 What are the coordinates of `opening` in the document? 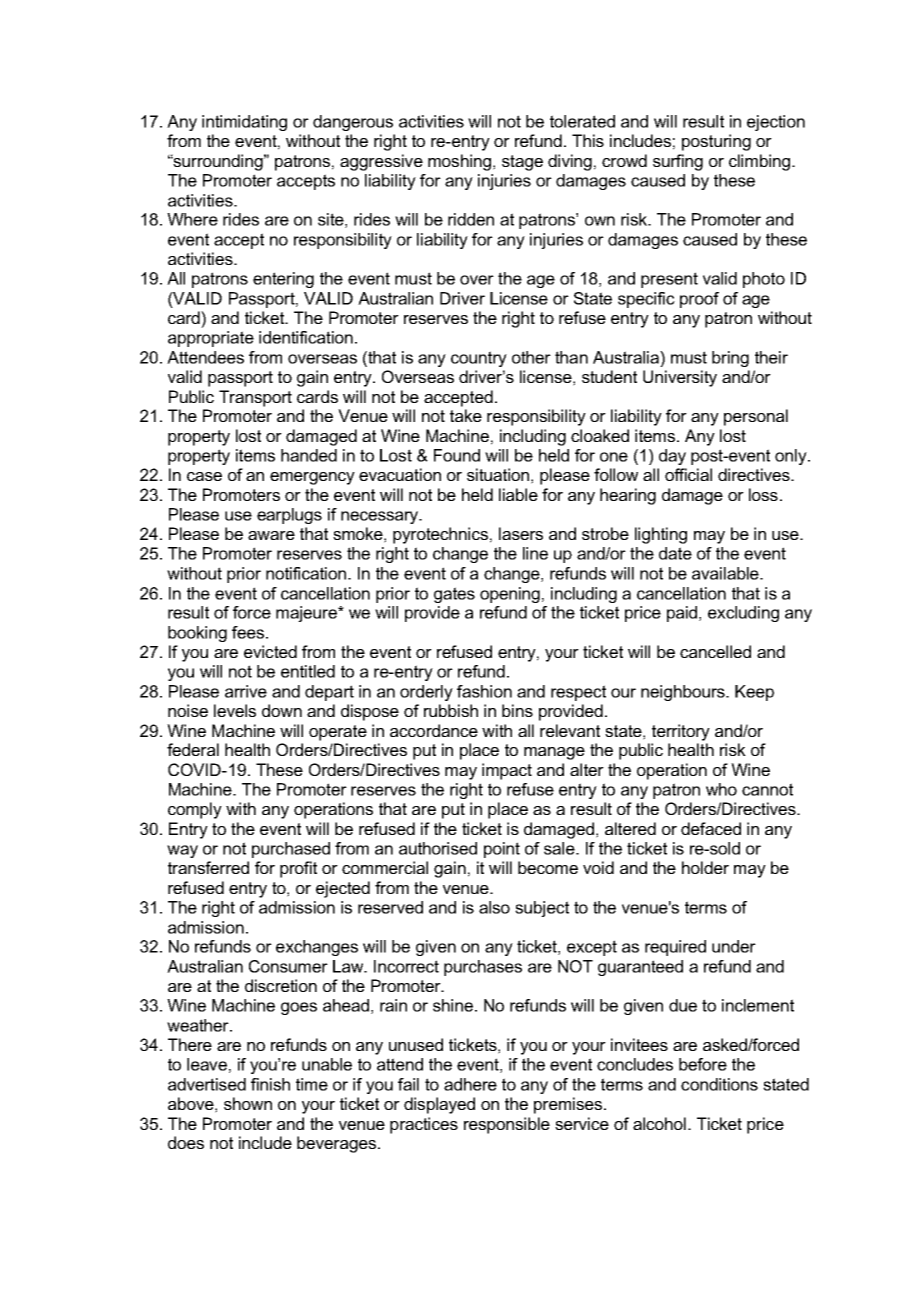 It's located at (510, 595).
